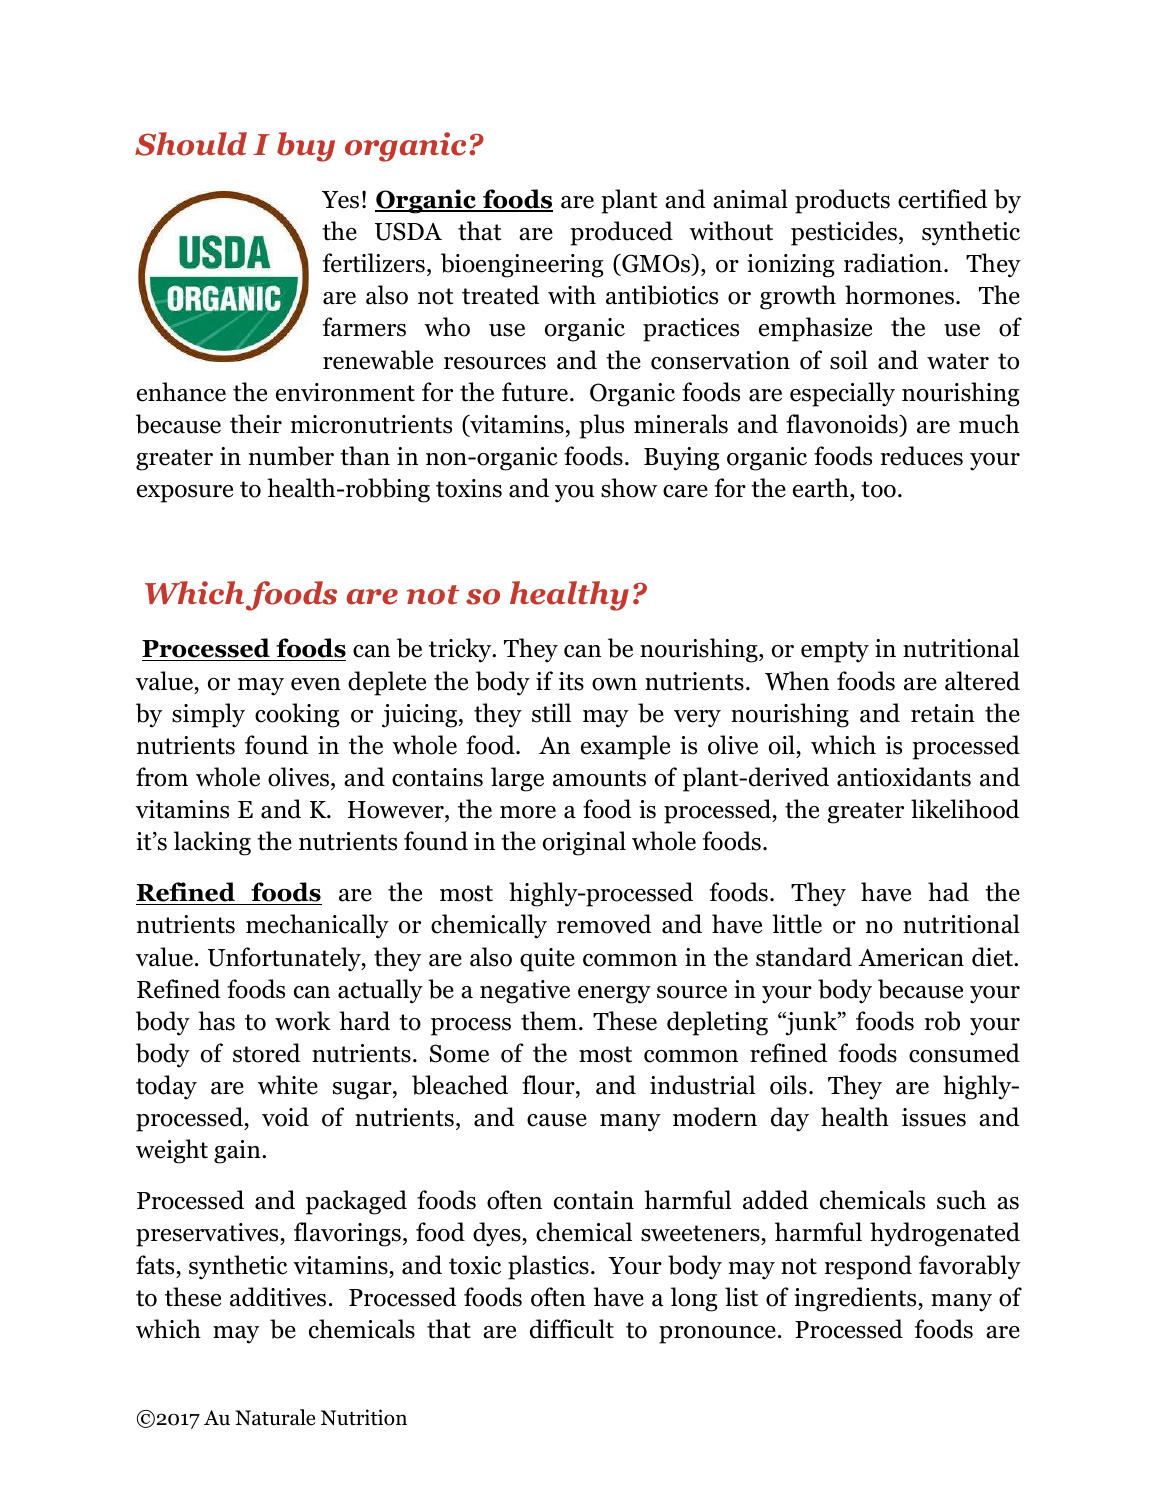  Describe the element at coordinates (599, 778) in the screenshot. I see `amounts` at that location.
